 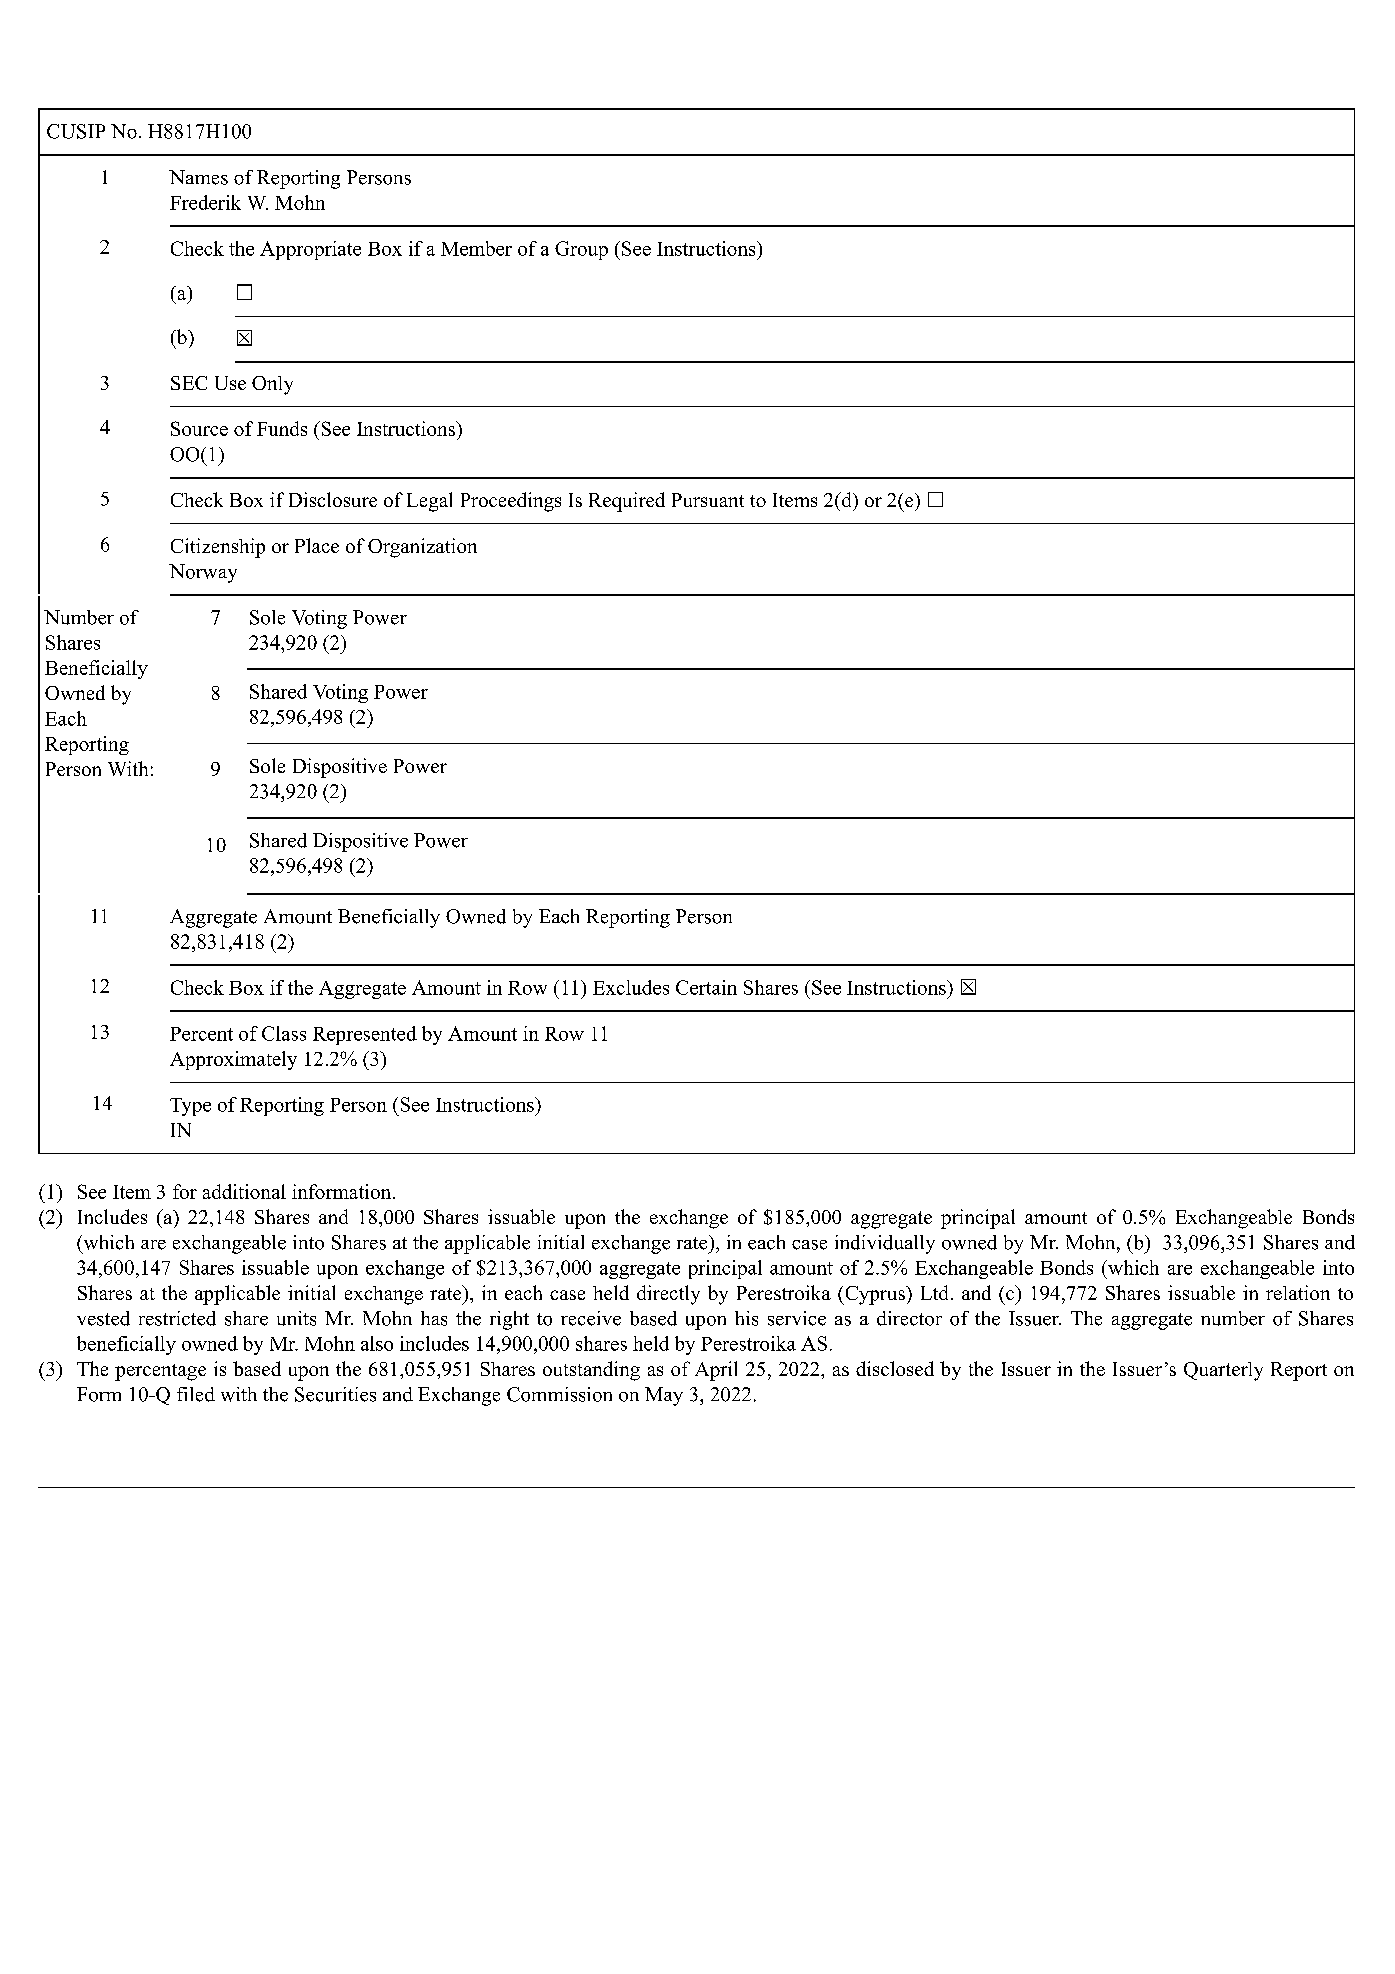 I want to click on Member, so click(x=476, y=248).
